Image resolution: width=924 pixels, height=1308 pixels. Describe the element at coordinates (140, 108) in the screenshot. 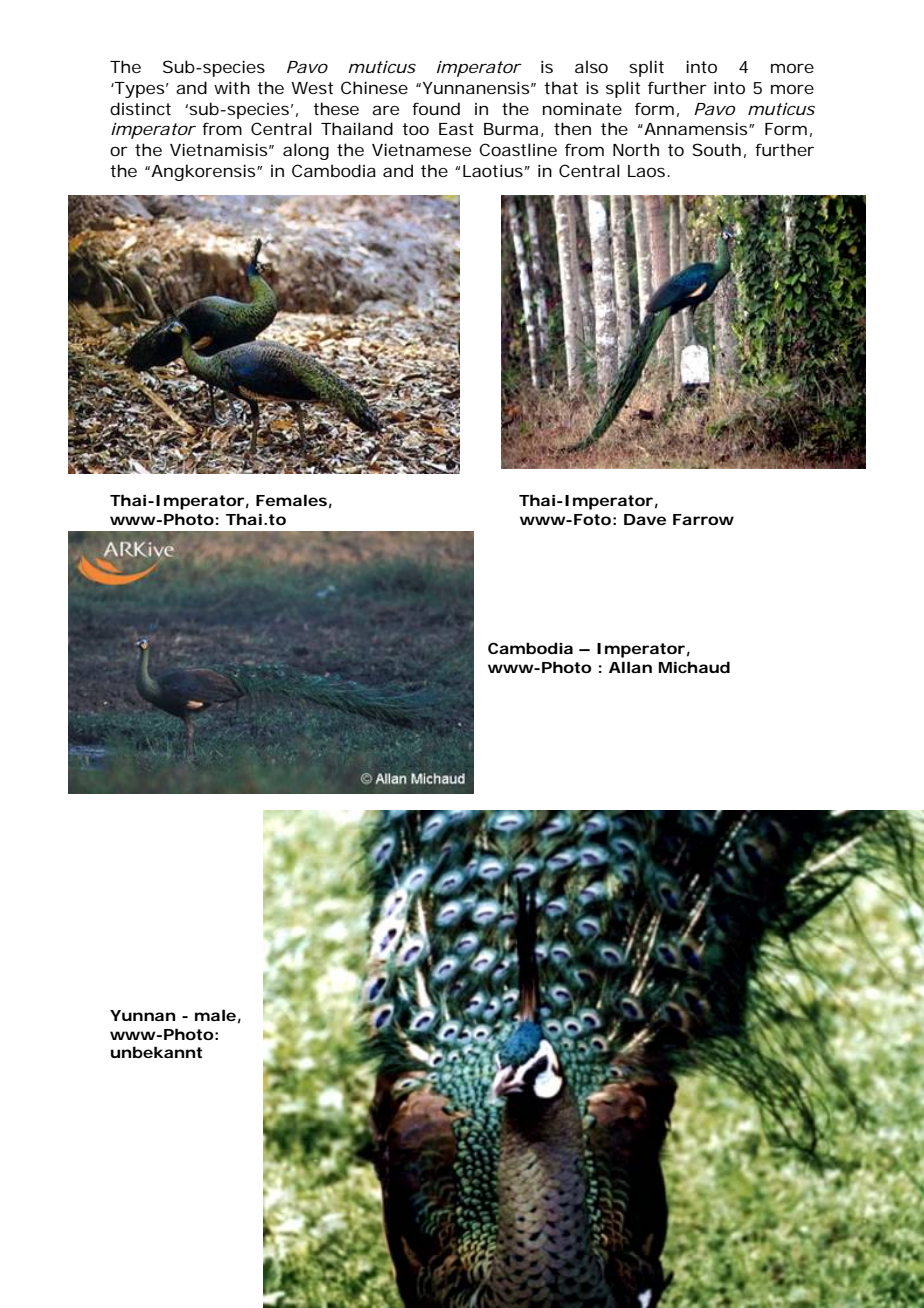

I see `distinct` at that location.
